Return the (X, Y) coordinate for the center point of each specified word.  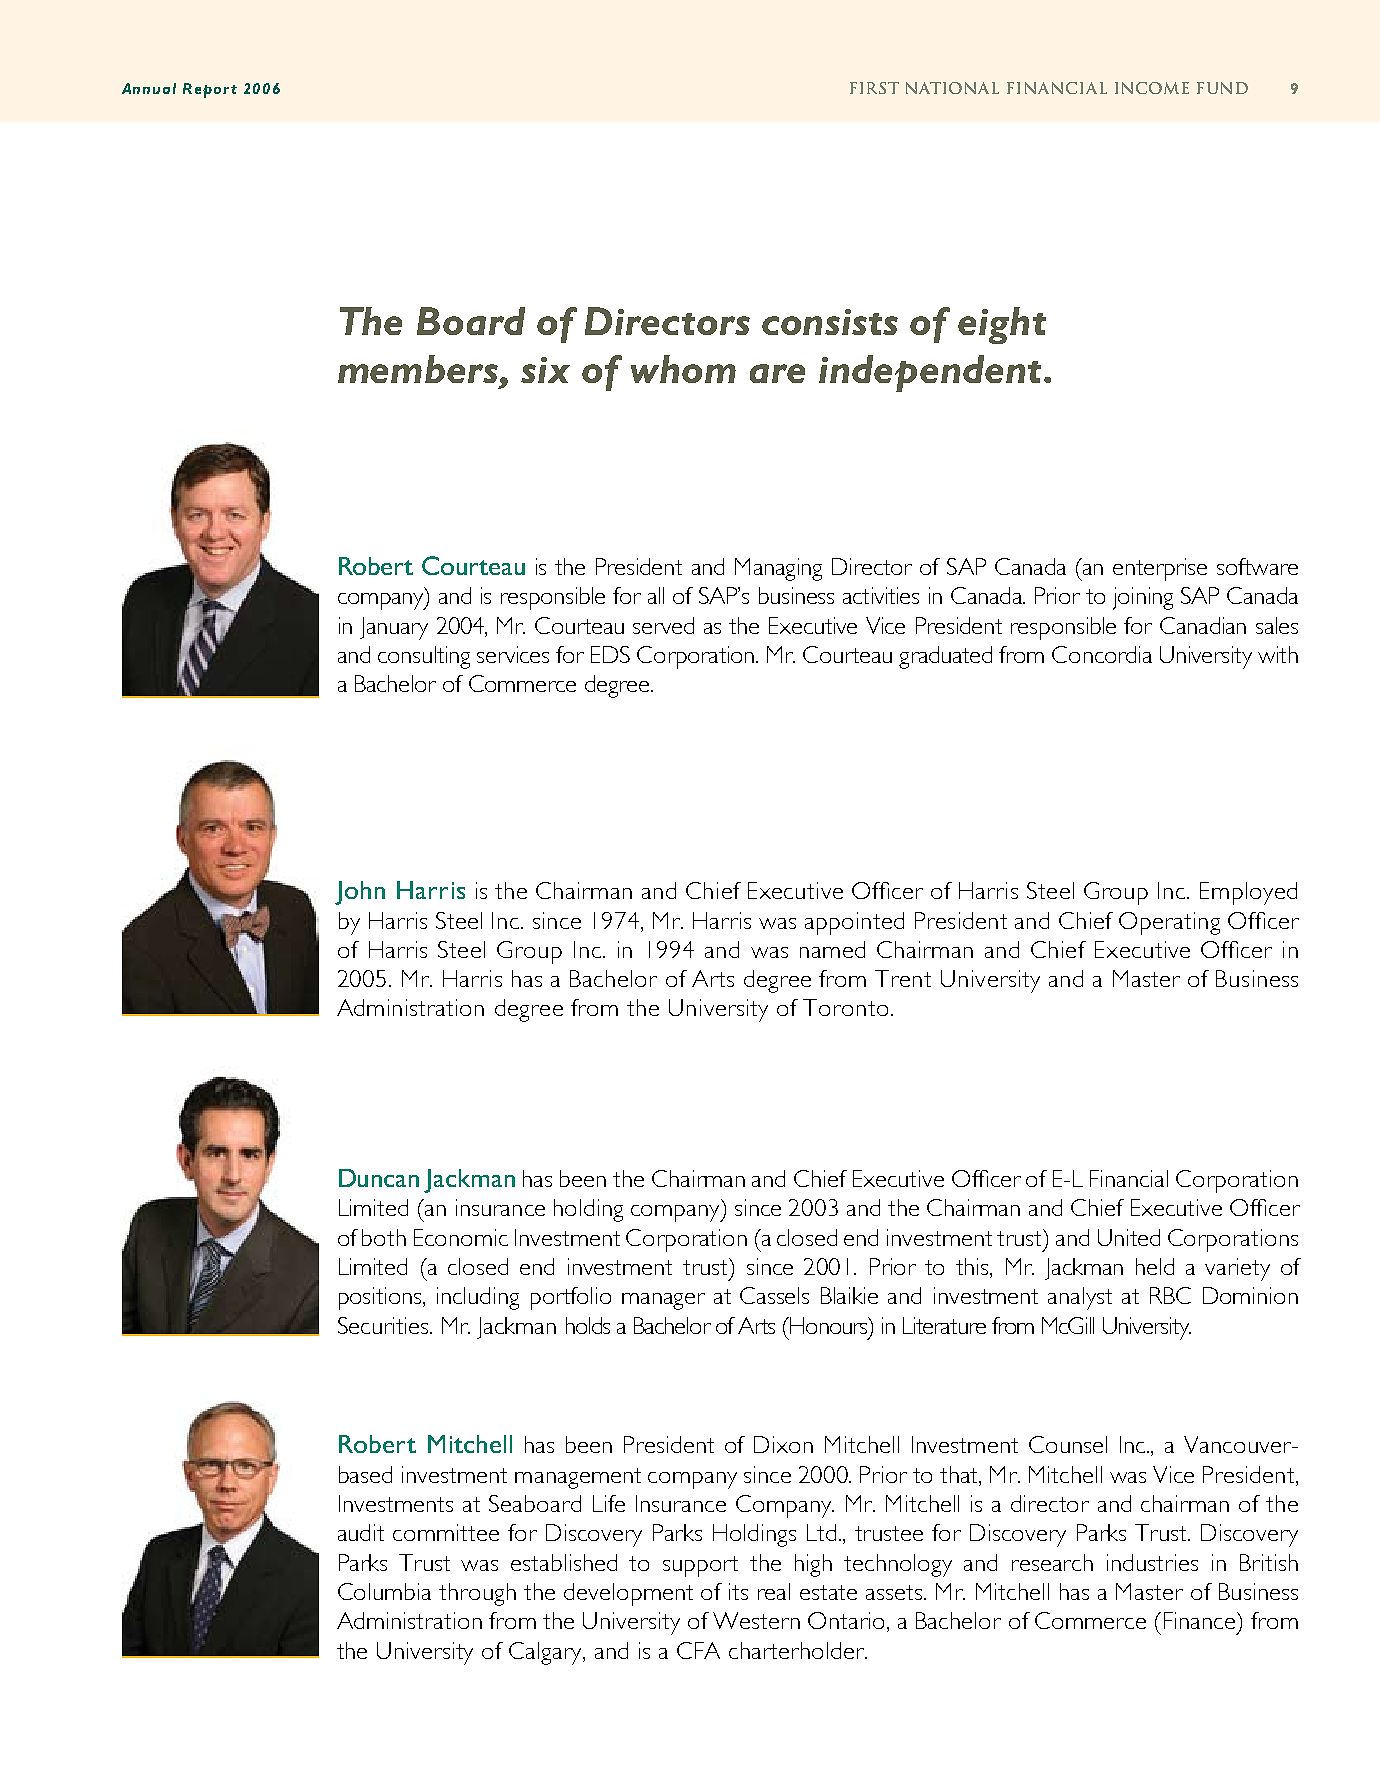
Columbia (384, 1591)
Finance (1201, 1620)
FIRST (874, 88)
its (738, 1591)
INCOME (1152, 88)
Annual (149, 88)
